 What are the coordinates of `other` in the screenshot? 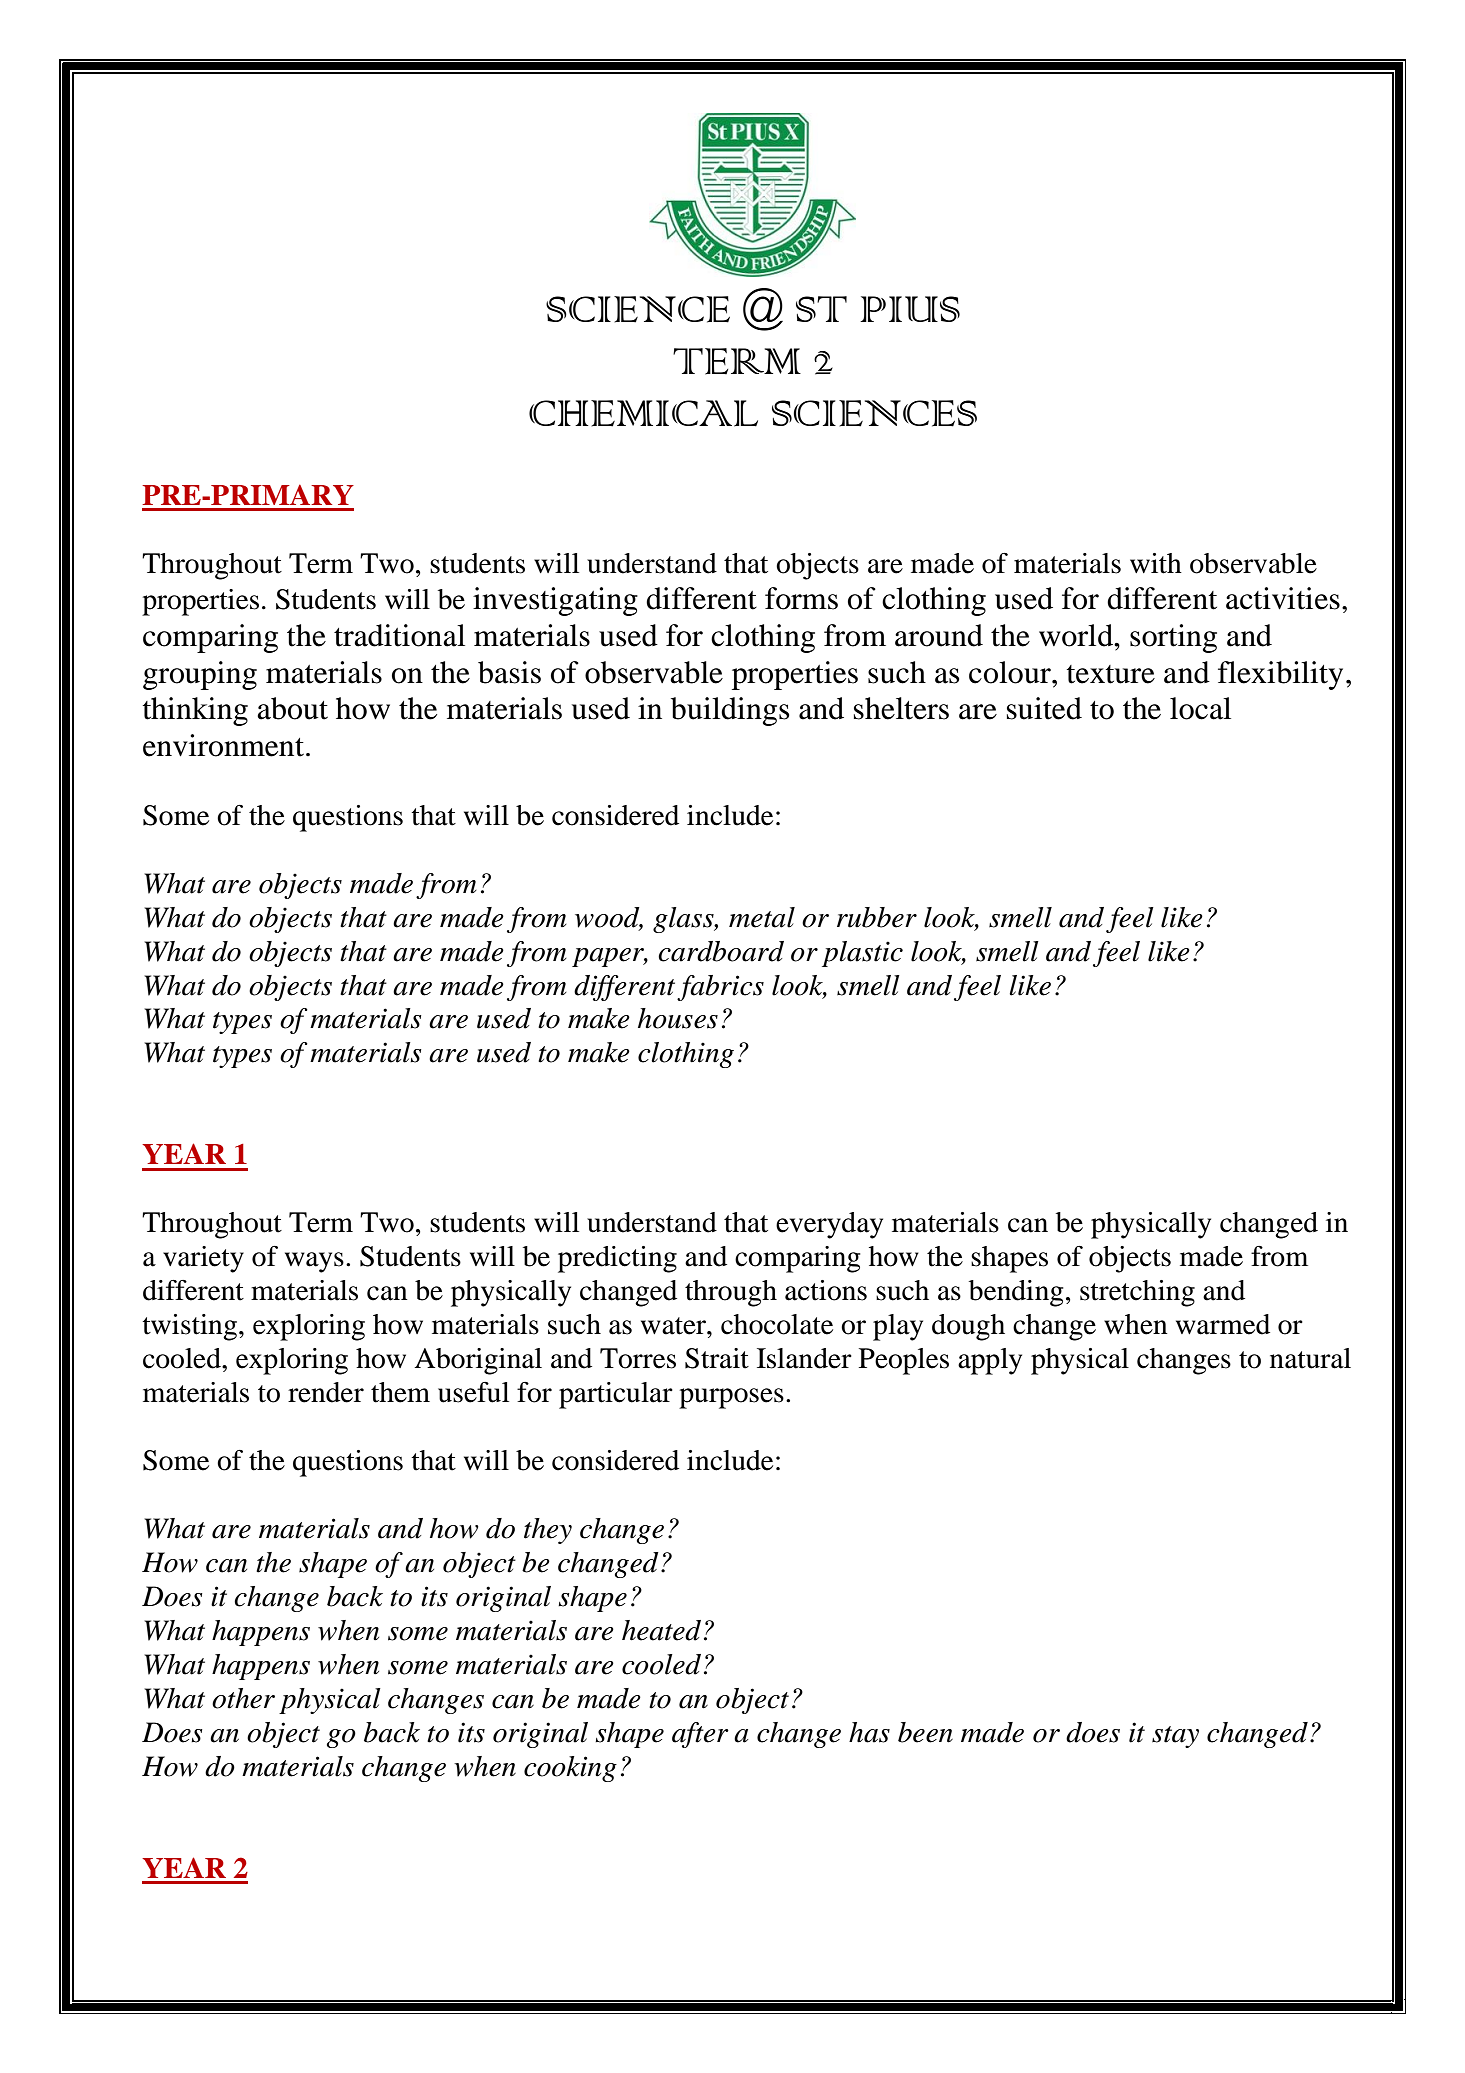 It's located at (243, 1698).
